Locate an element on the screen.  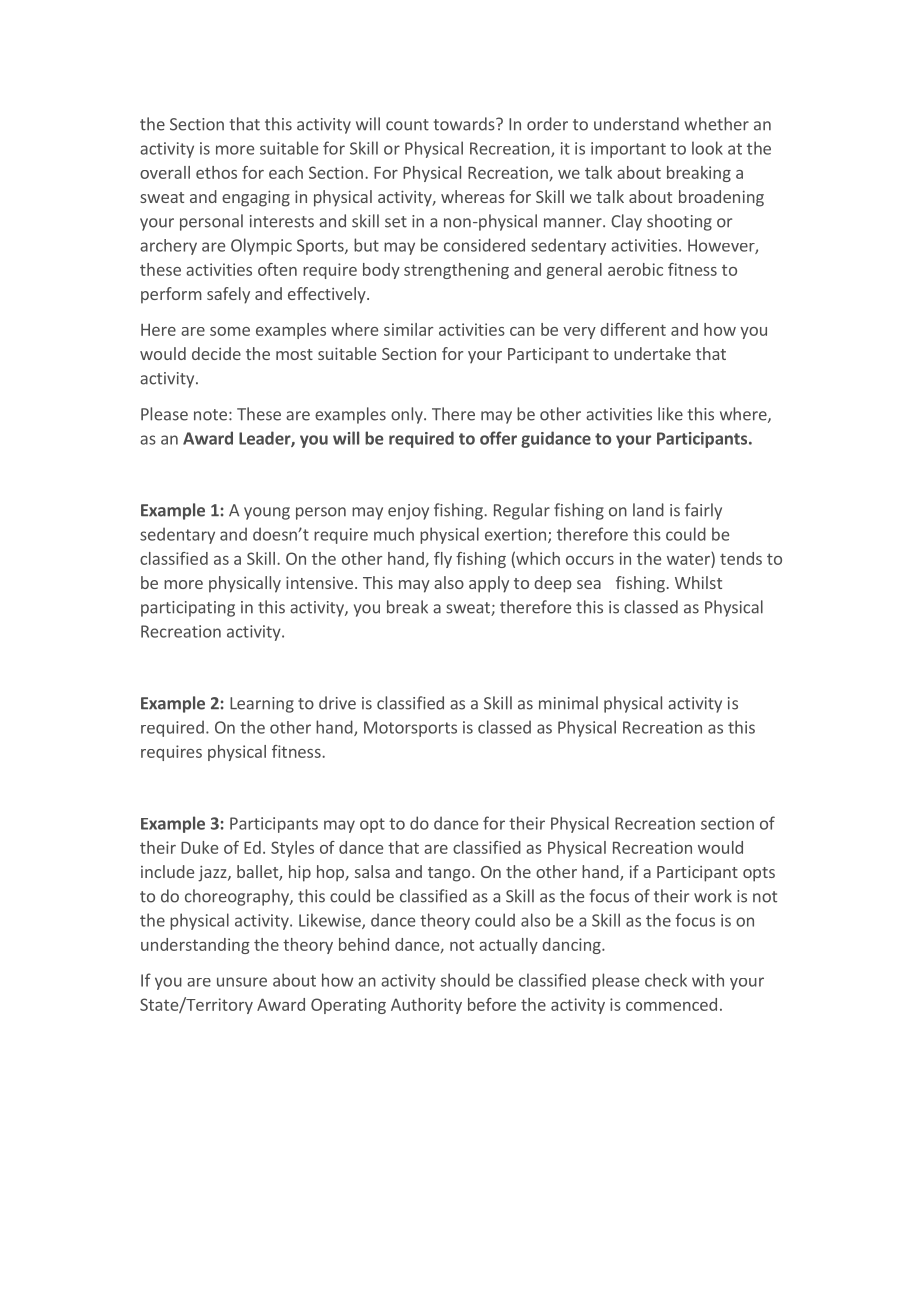
towards is located at coordinates (465, 124).
